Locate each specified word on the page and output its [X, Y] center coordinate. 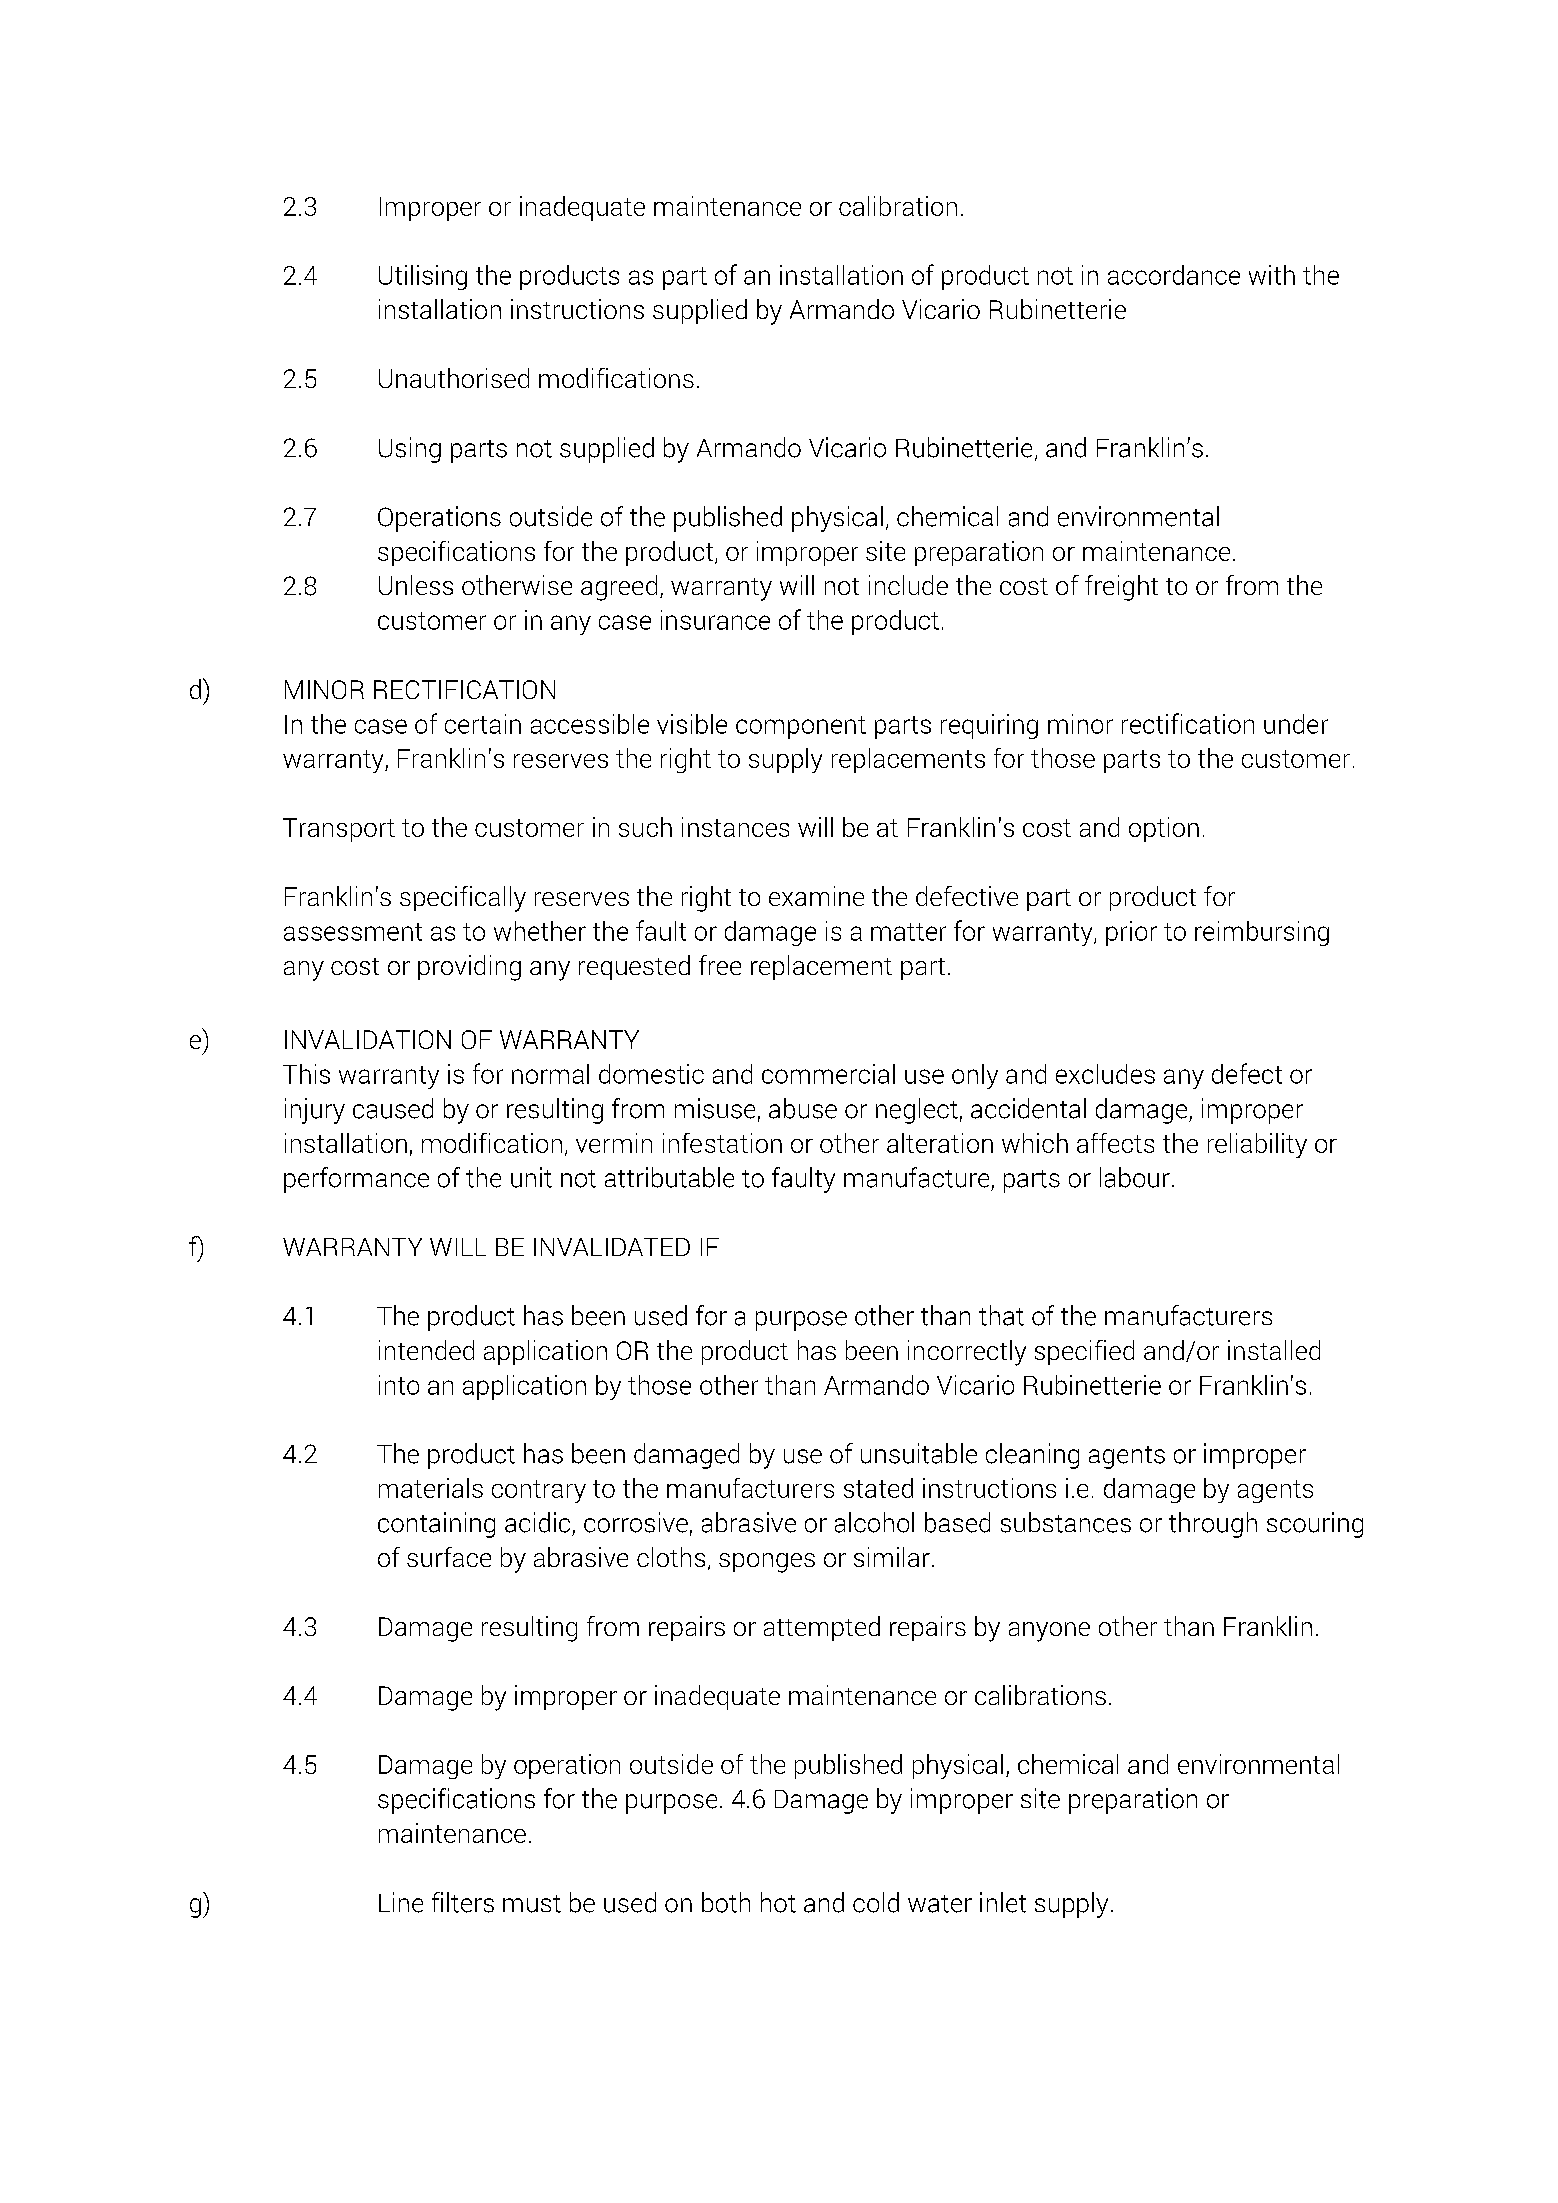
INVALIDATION [368, 1039]
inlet [1003, 1902]
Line [401, 1902]
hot [778, 1902]
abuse [803, 1108]
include [908, 585]
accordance [1174, 275]
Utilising [423, 277]
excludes [1105, 1074]
